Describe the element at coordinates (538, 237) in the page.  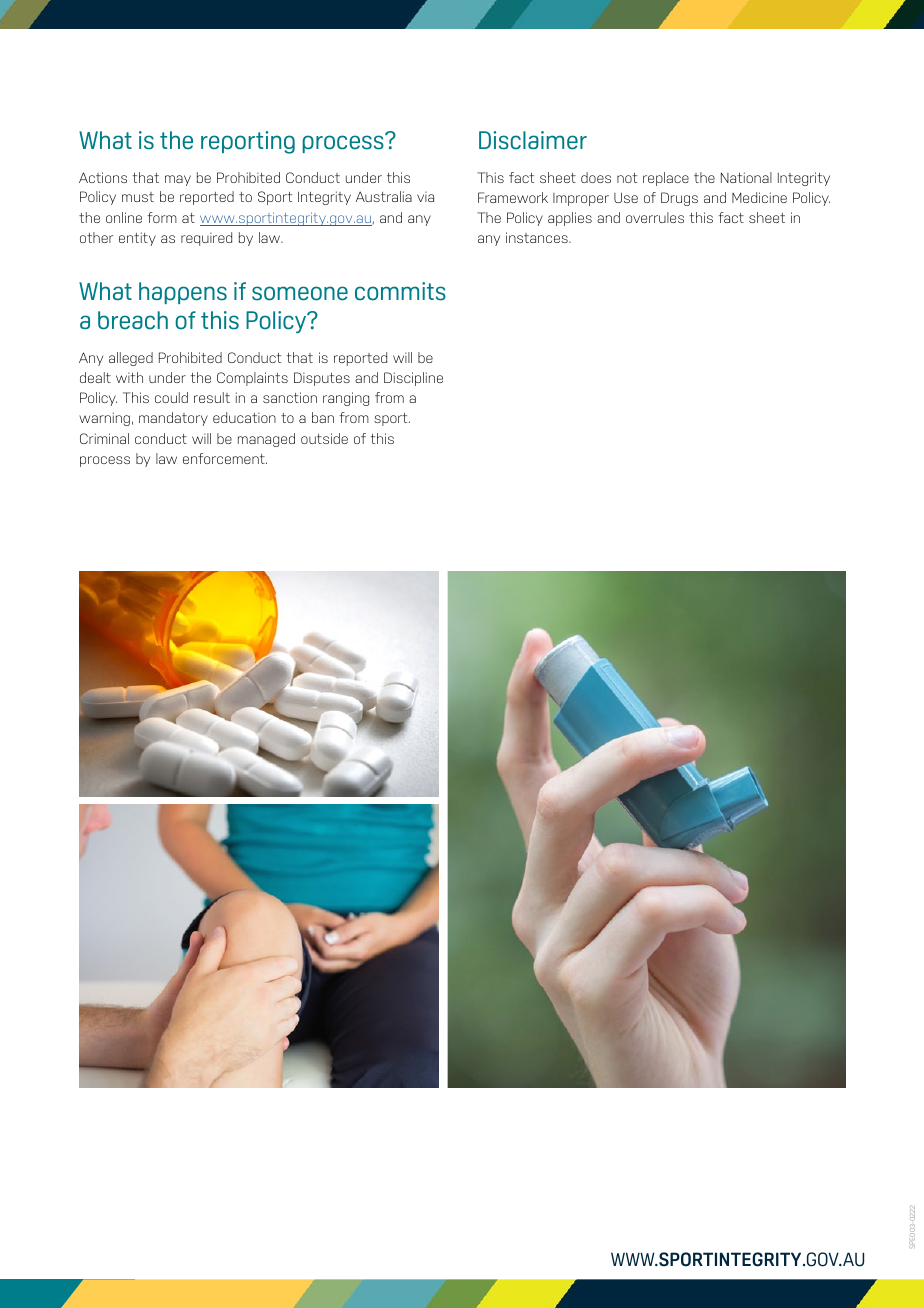
I see `instances` at that location.
